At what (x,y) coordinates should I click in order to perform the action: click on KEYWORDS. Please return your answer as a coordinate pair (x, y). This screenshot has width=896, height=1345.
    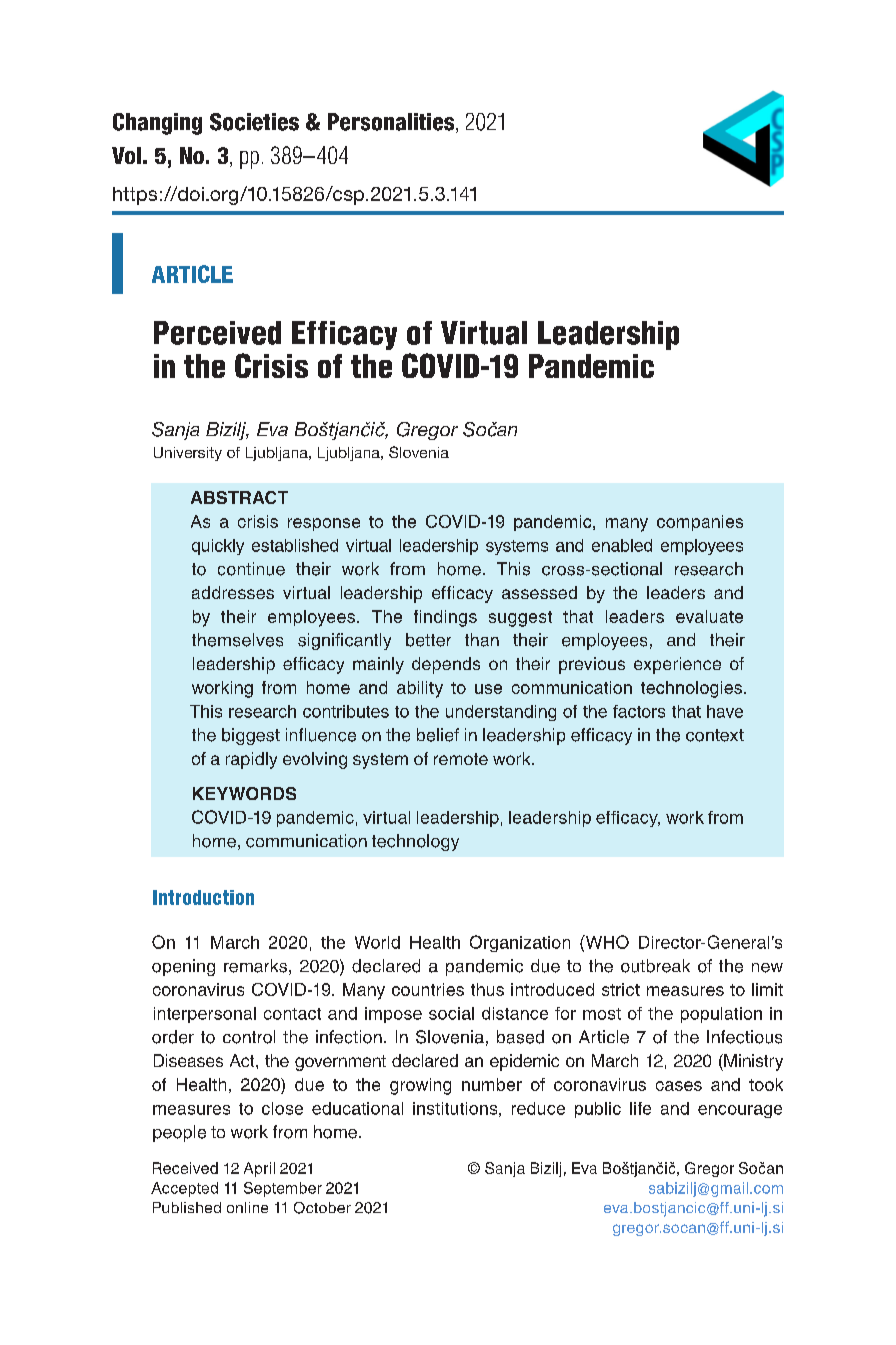
    Looking at the image, I should click on (244, 793).
